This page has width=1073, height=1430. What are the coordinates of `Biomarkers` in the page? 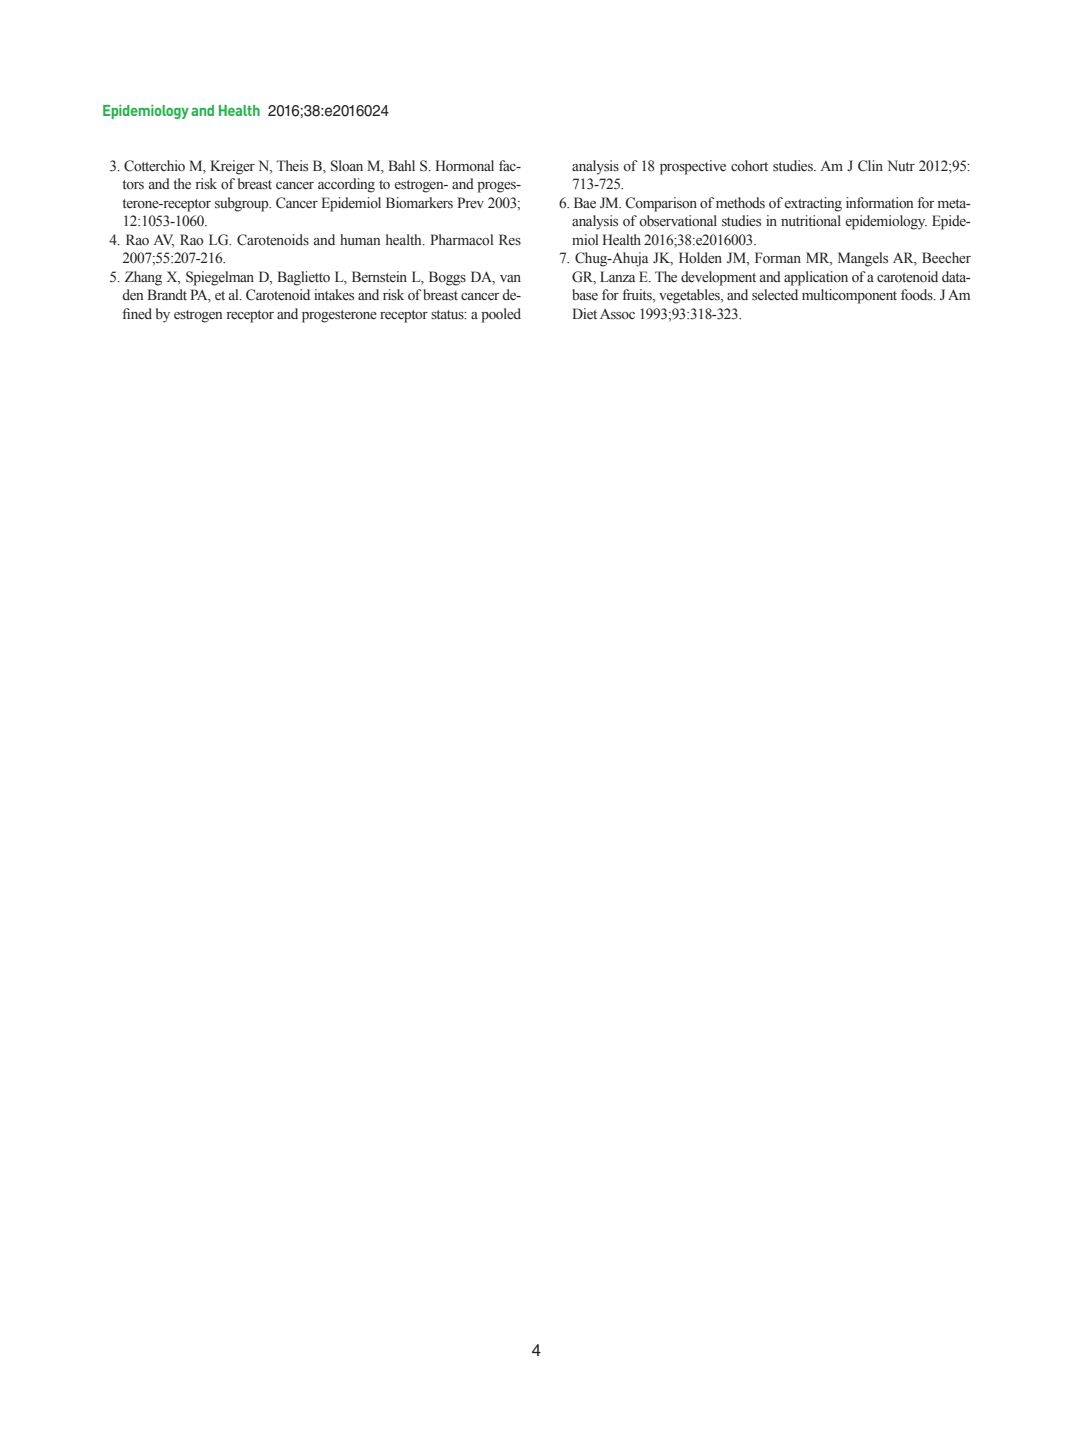 It's located at (419, 203).
